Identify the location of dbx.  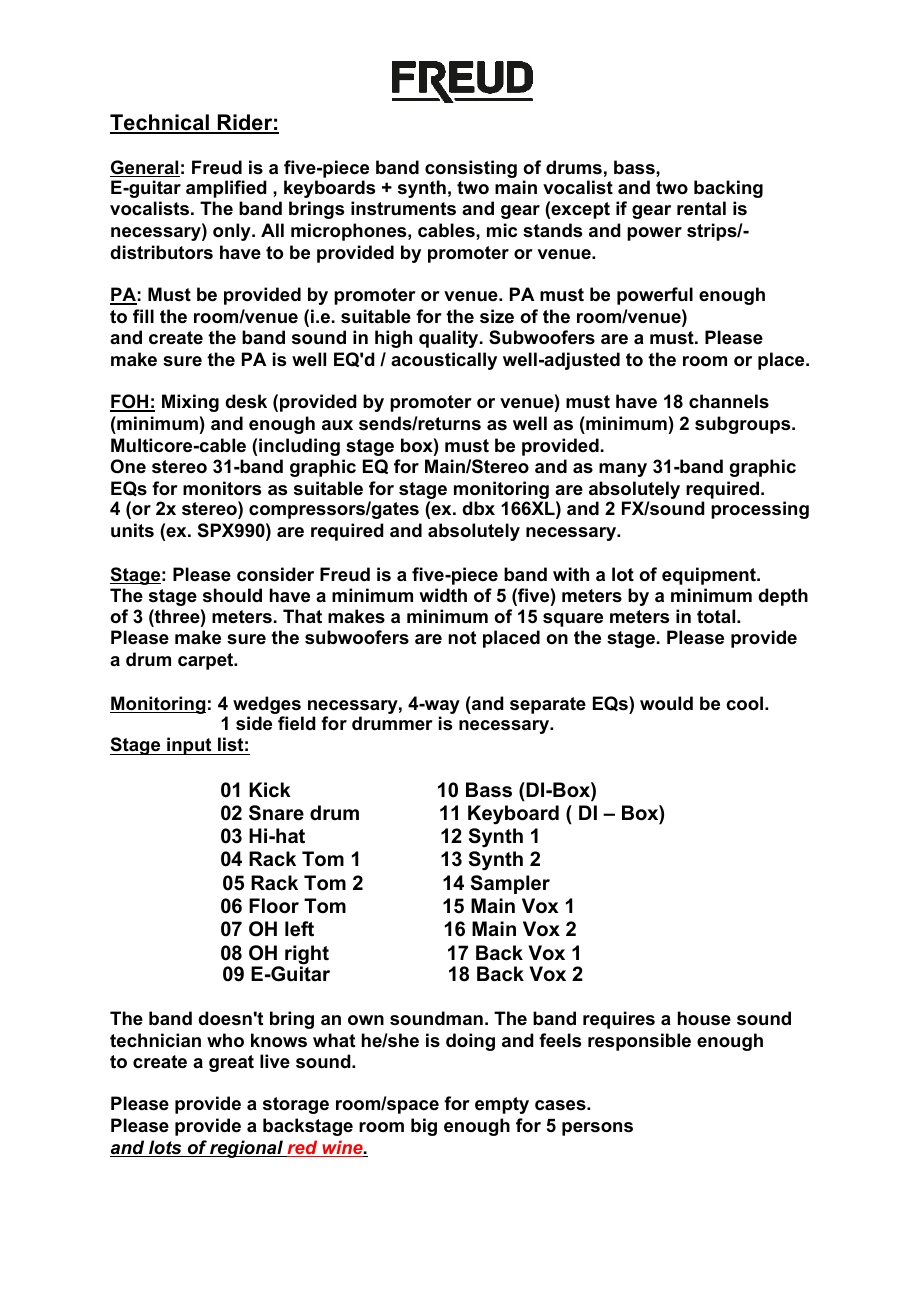
(478, 508).
